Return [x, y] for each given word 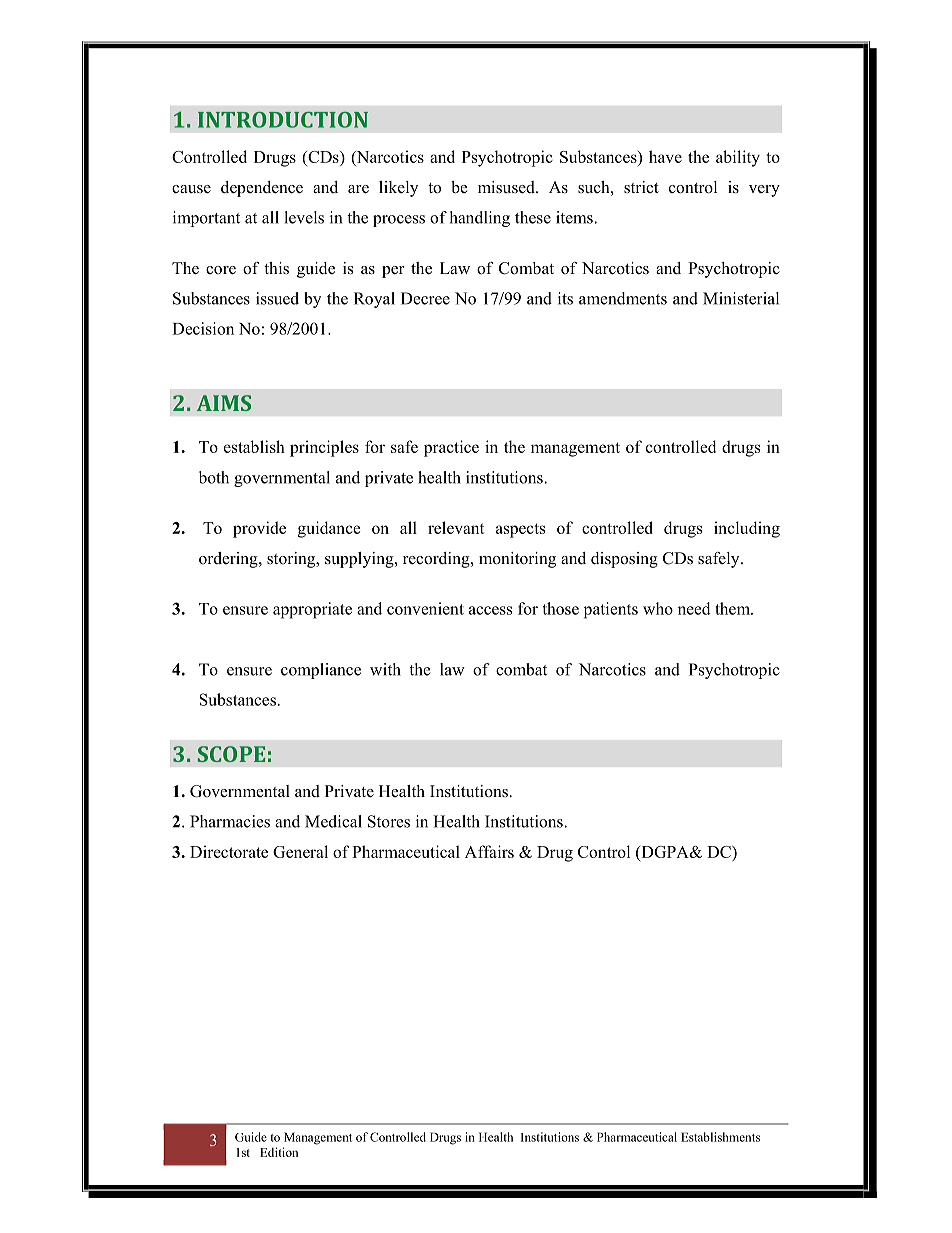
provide [259, 529]
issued [277, 298]
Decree [425, 298]
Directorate [229, 851]
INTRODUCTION [283, 120]
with [385, 669]
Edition [279, 1152]
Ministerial [741, 298]
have [665, 156]
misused [507, 187]
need [694, 608]
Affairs [489, 851]
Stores [389, 821]
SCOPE [231, 754]
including [747, 529]
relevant [456, 527]
